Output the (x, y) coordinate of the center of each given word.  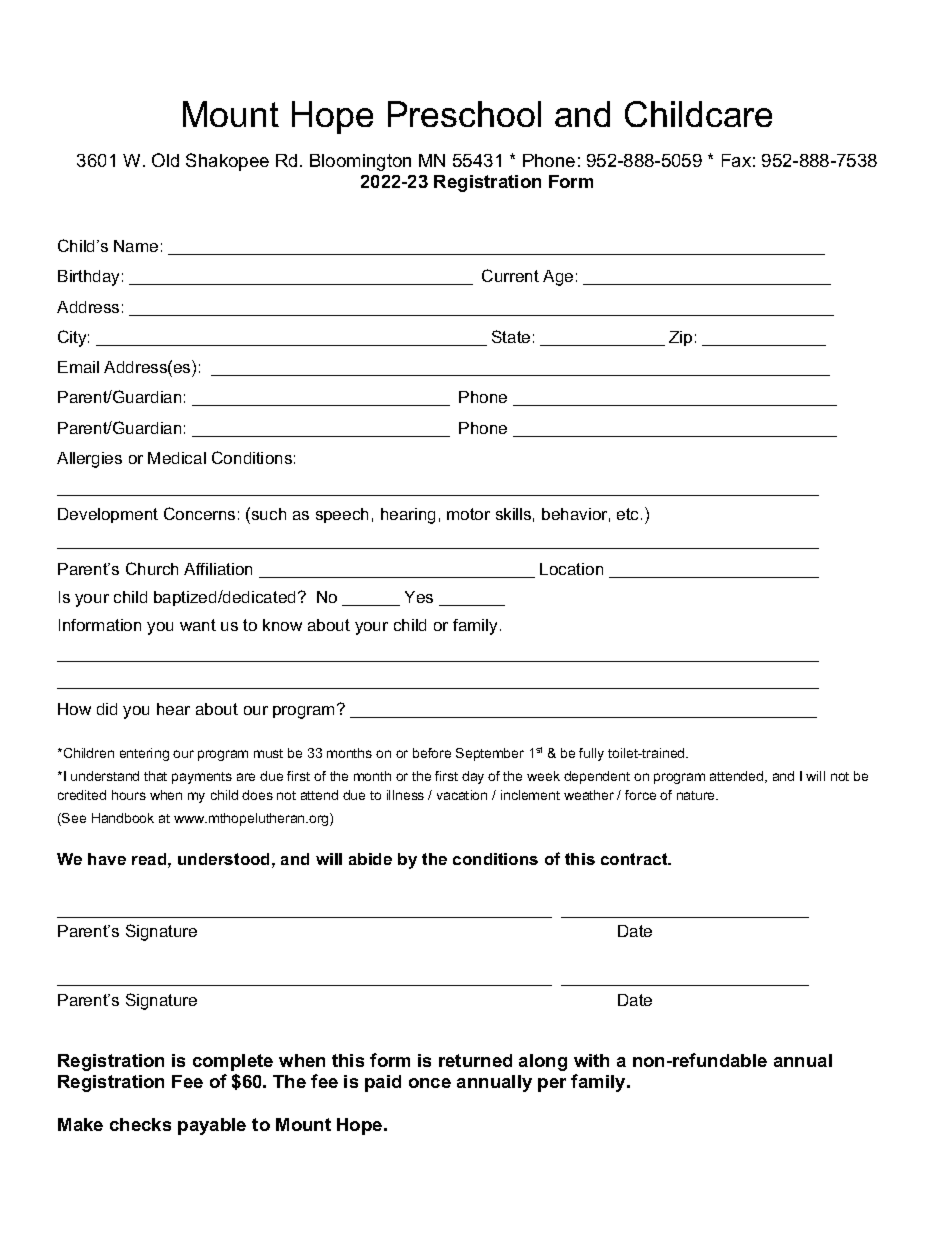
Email (78, 367)
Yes (419, 597)
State (511, 336)
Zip (680, 338)
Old (165, 160)
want (198, 625)
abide (370, 859)
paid (383, 1083)
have (107, 859)
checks (140, 1124)
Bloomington (360, 162)
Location (571, 569)
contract (635, 859)
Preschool (464, 114)
